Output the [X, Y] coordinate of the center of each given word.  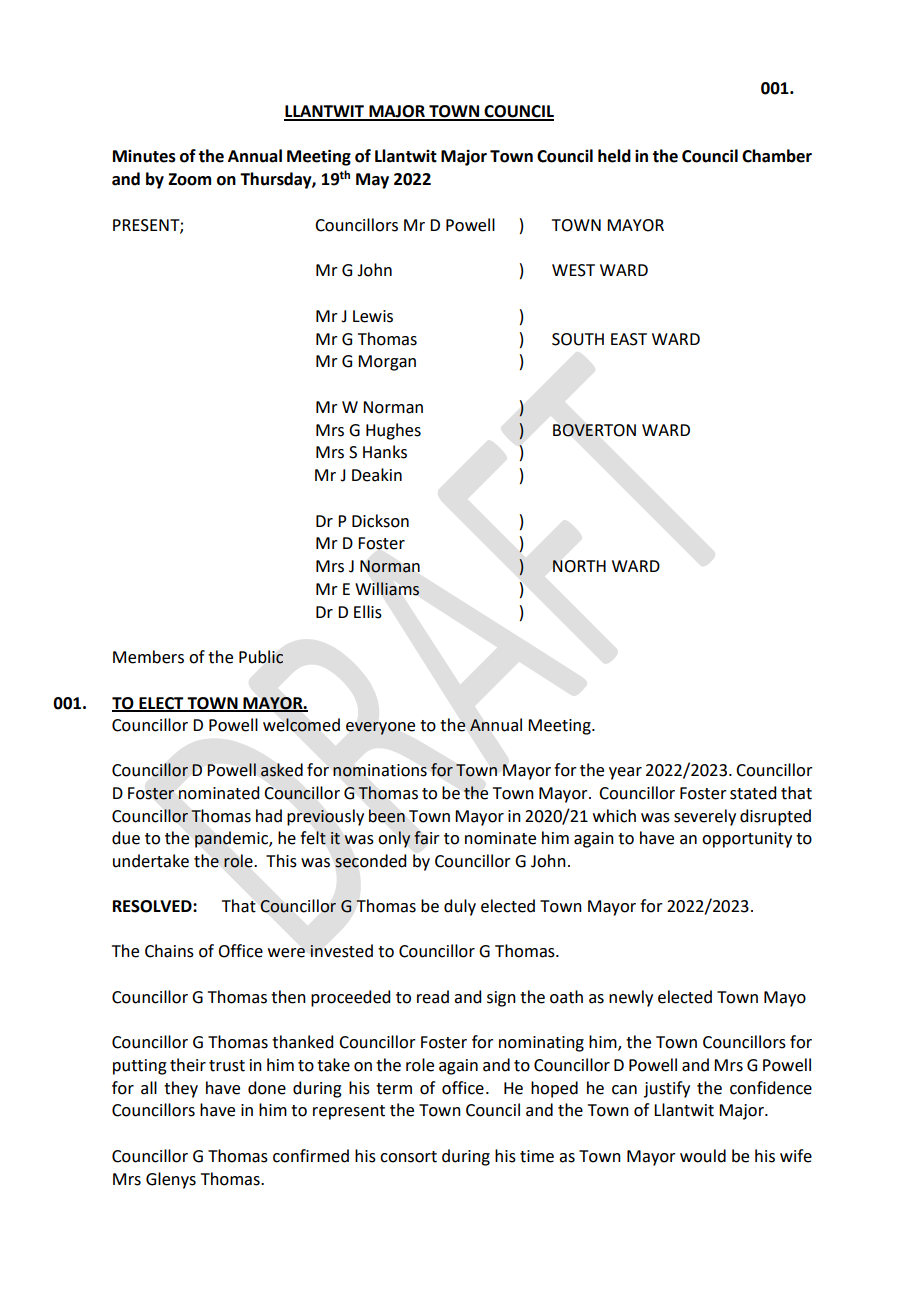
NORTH [579, 566]
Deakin [377, 475]
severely [705, 817]
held [614, 156]
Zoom [189, 179]
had [269, 816]
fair [427, 838]
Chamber [777, 156]
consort [408, 1157]
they [181, 1089]
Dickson [380, 521]
